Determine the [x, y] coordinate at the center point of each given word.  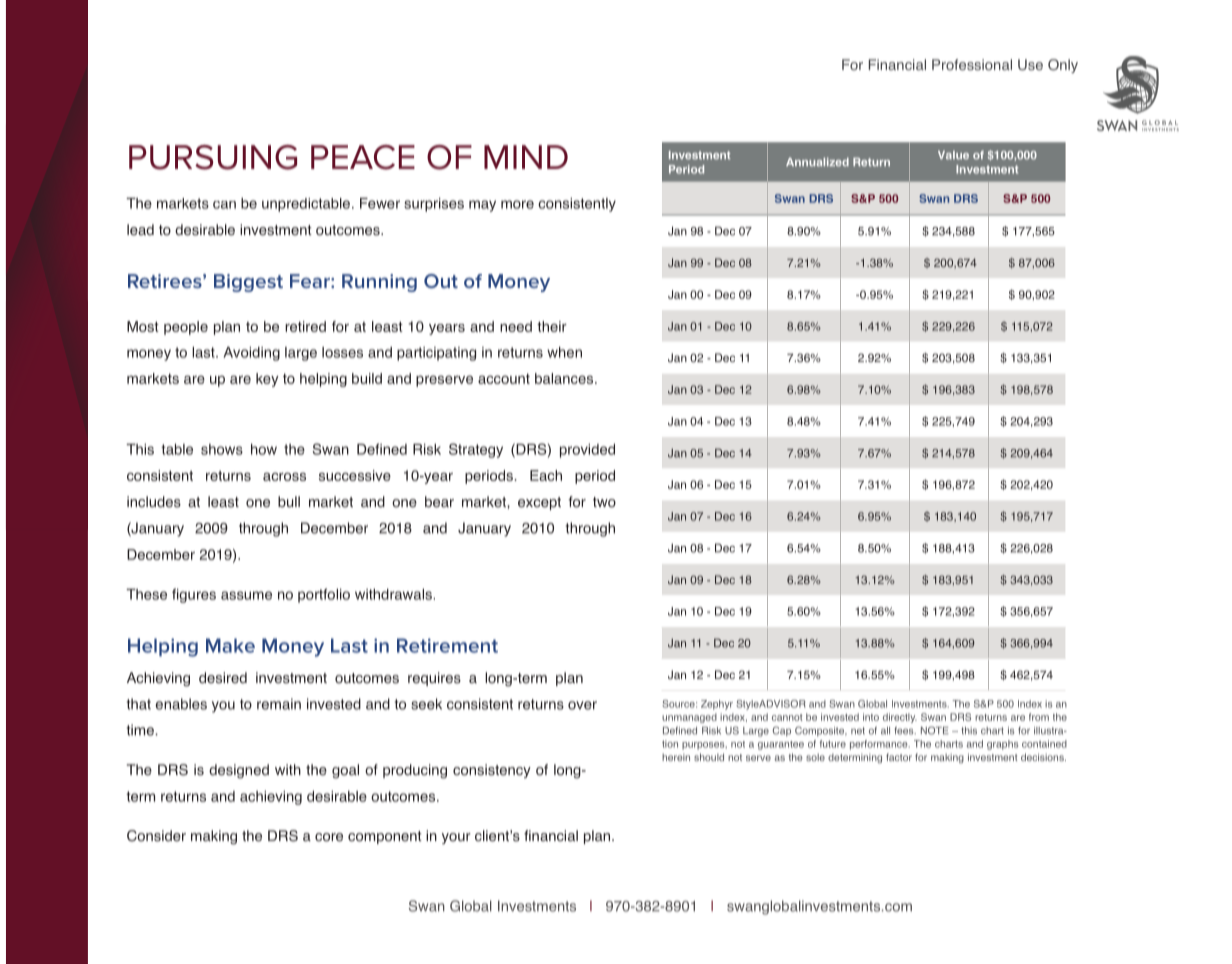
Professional [972, 65]
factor [899, 757]
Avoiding [251, 354]
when [564, 352]
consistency [492, 771]
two [604, 502]
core [329, 837]
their [552, 326]
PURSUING [213, 157]
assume [246, 595]
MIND [526, 157]
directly [900, 718]
